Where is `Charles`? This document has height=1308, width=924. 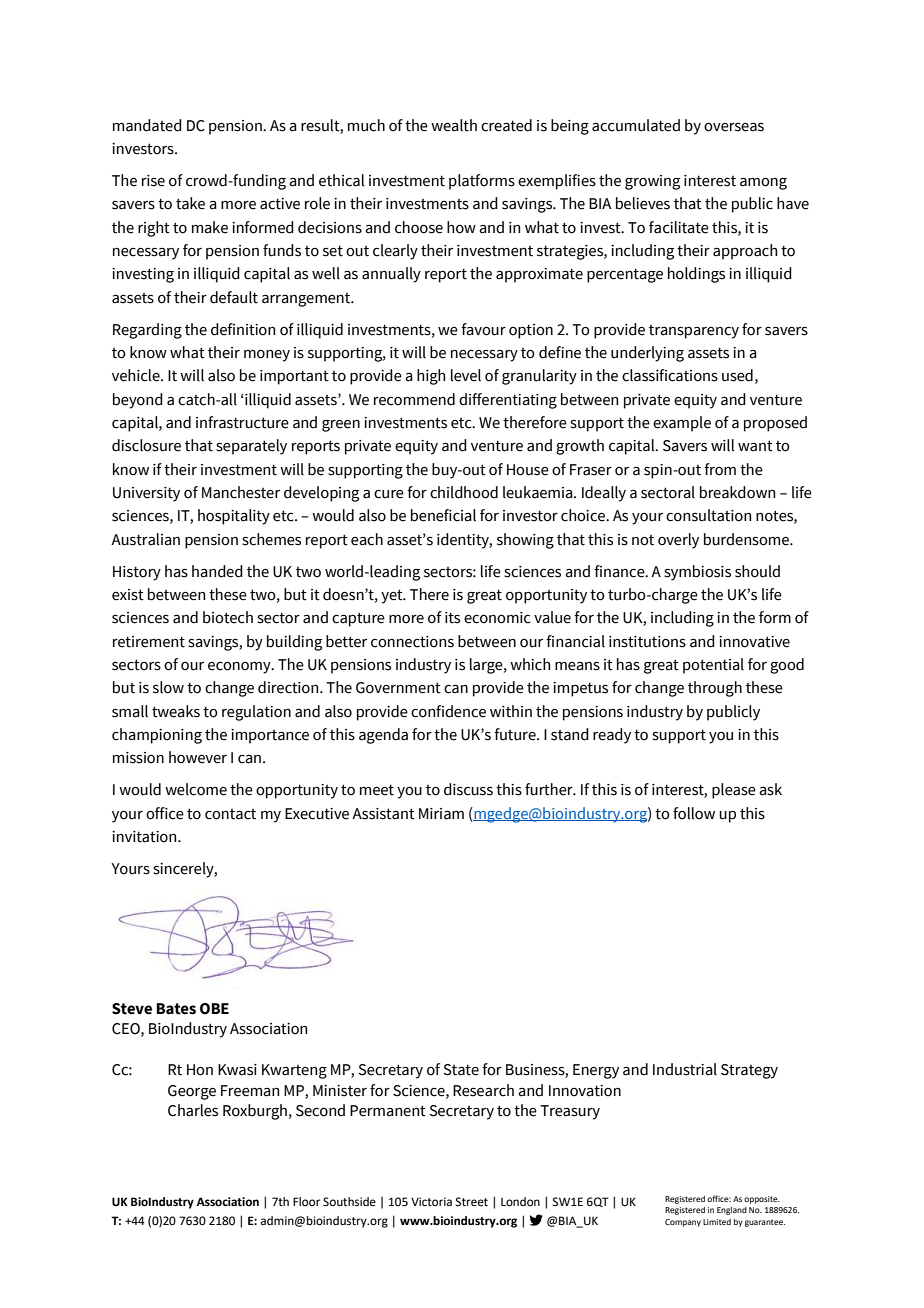
Charles is located at coordinates (193, 1110).
